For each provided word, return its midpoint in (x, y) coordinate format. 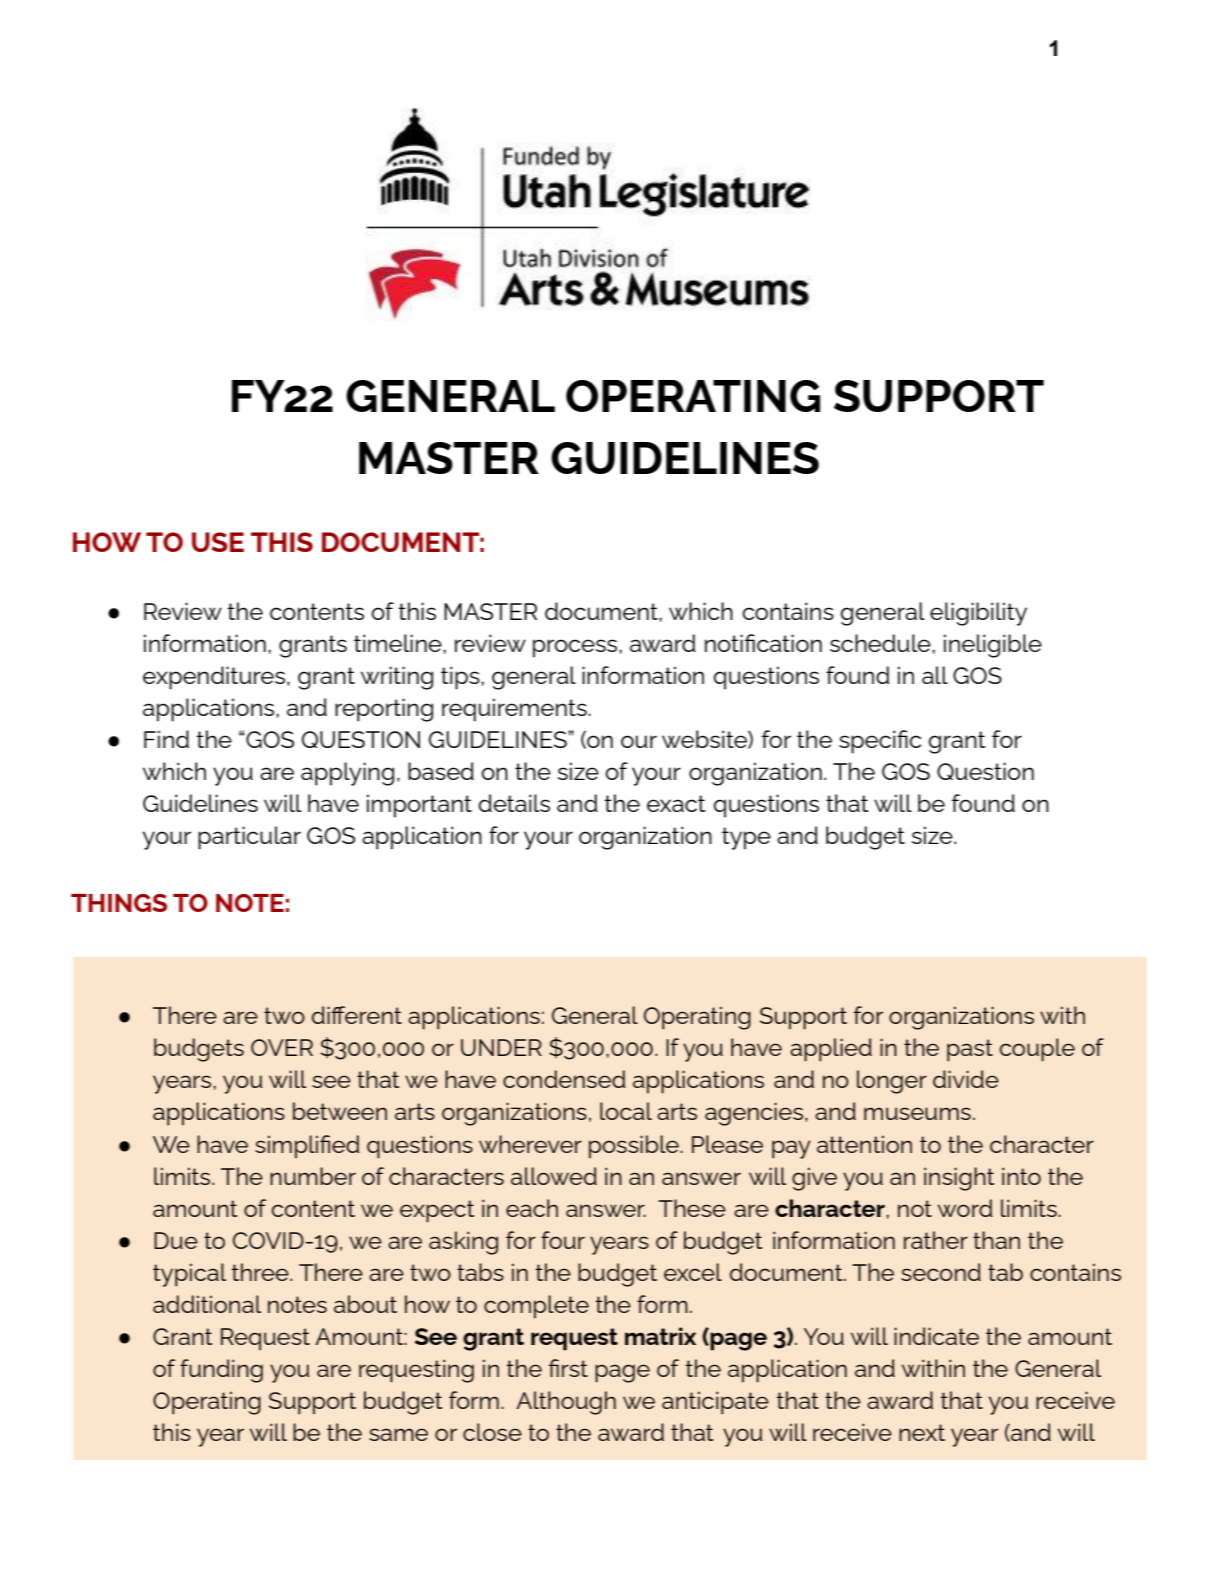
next (922, 1432)
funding (221, 1371)
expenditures (215, 678)
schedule (881, 643)
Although (566, 1403)
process (576, 648)
